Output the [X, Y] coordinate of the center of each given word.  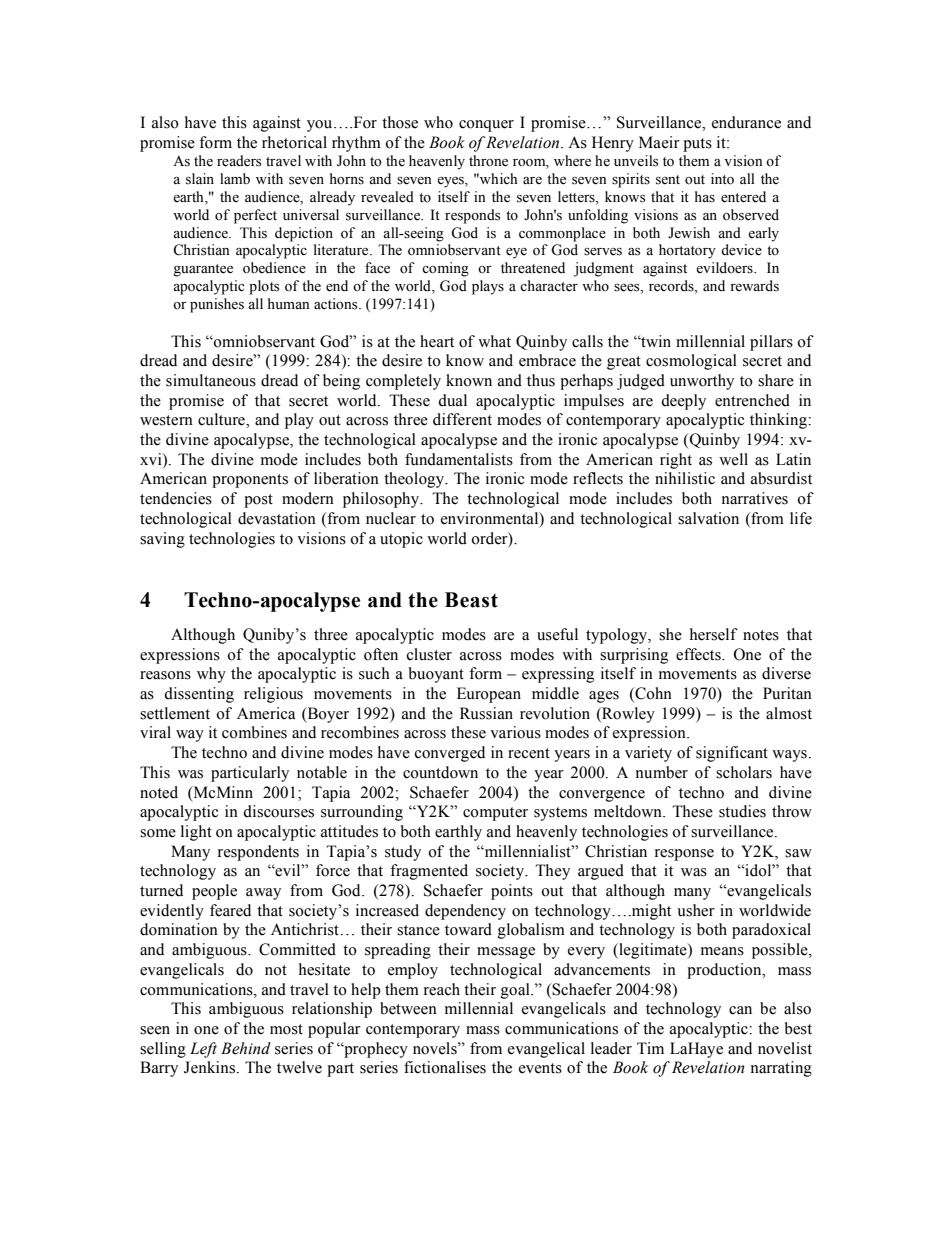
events [540, 1068]
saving [162, 540]
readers [239, 161]
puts [697, 145]
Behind [246, 1048]
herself [714, 634]
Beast [471, 600]
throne [488, 161]
